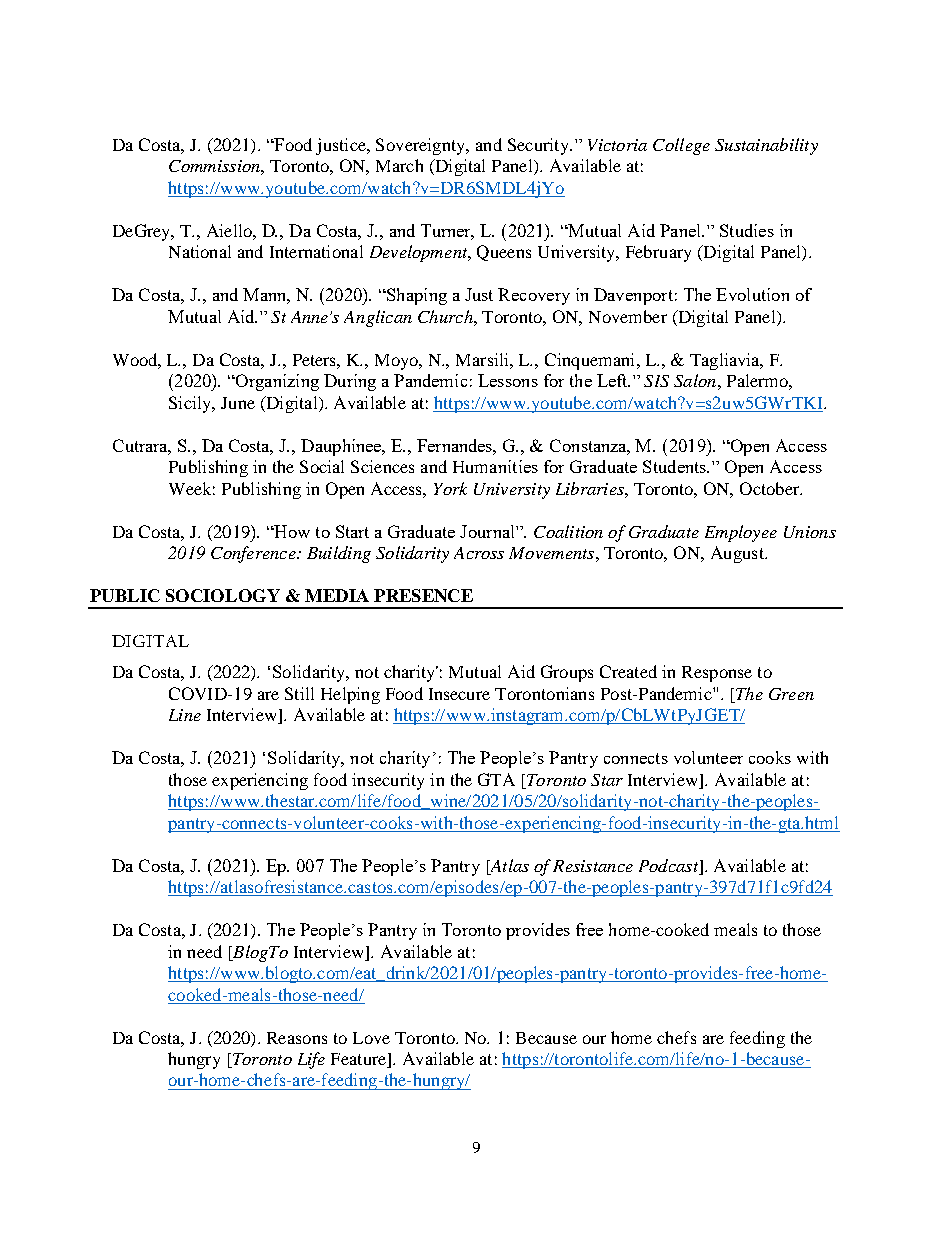  Describe the element at coordinates (223, 595) in the screenshot. I see `SOCIOLOGY` at that location.
